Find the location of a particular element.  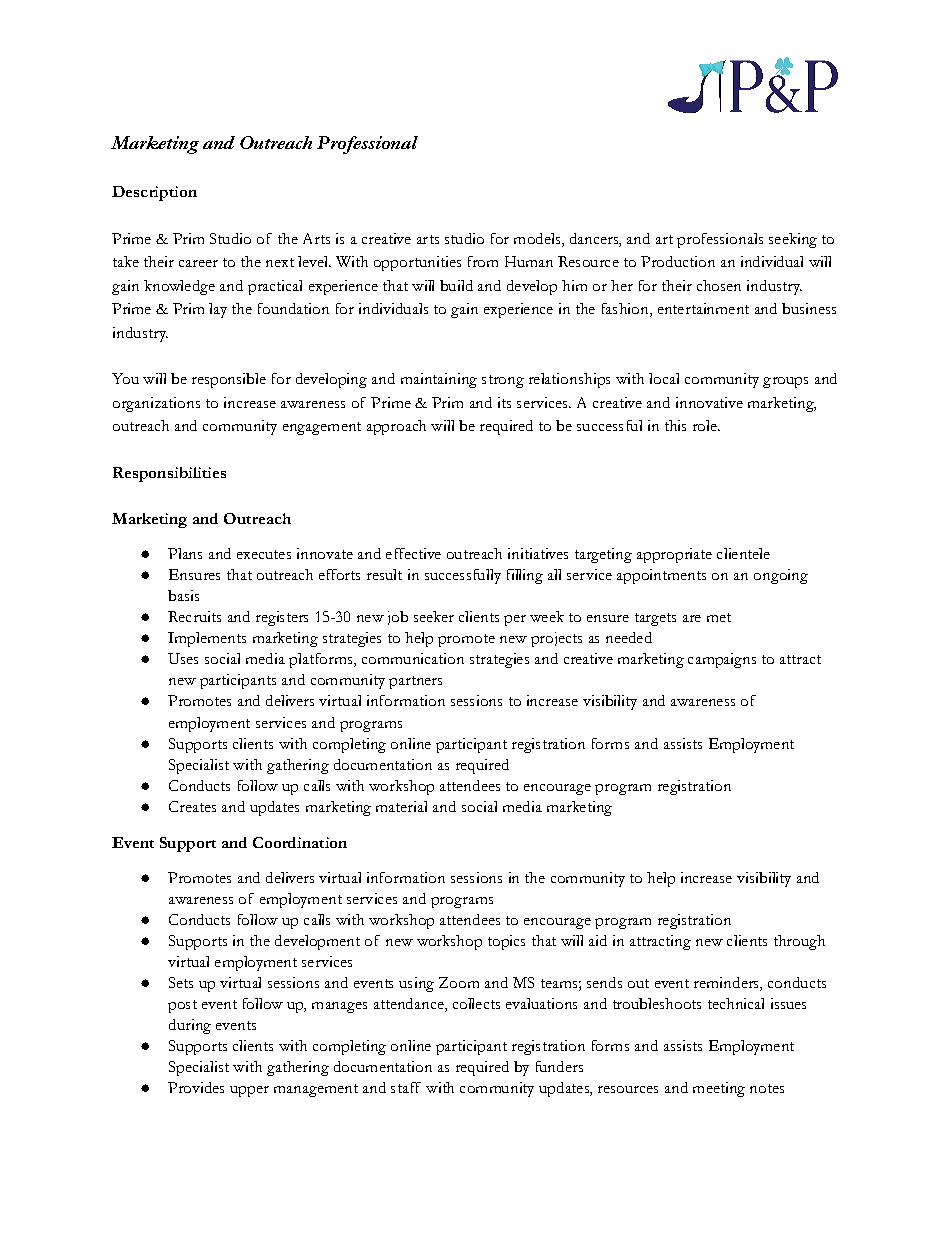

staff is located at coordinates (406, 1087).
